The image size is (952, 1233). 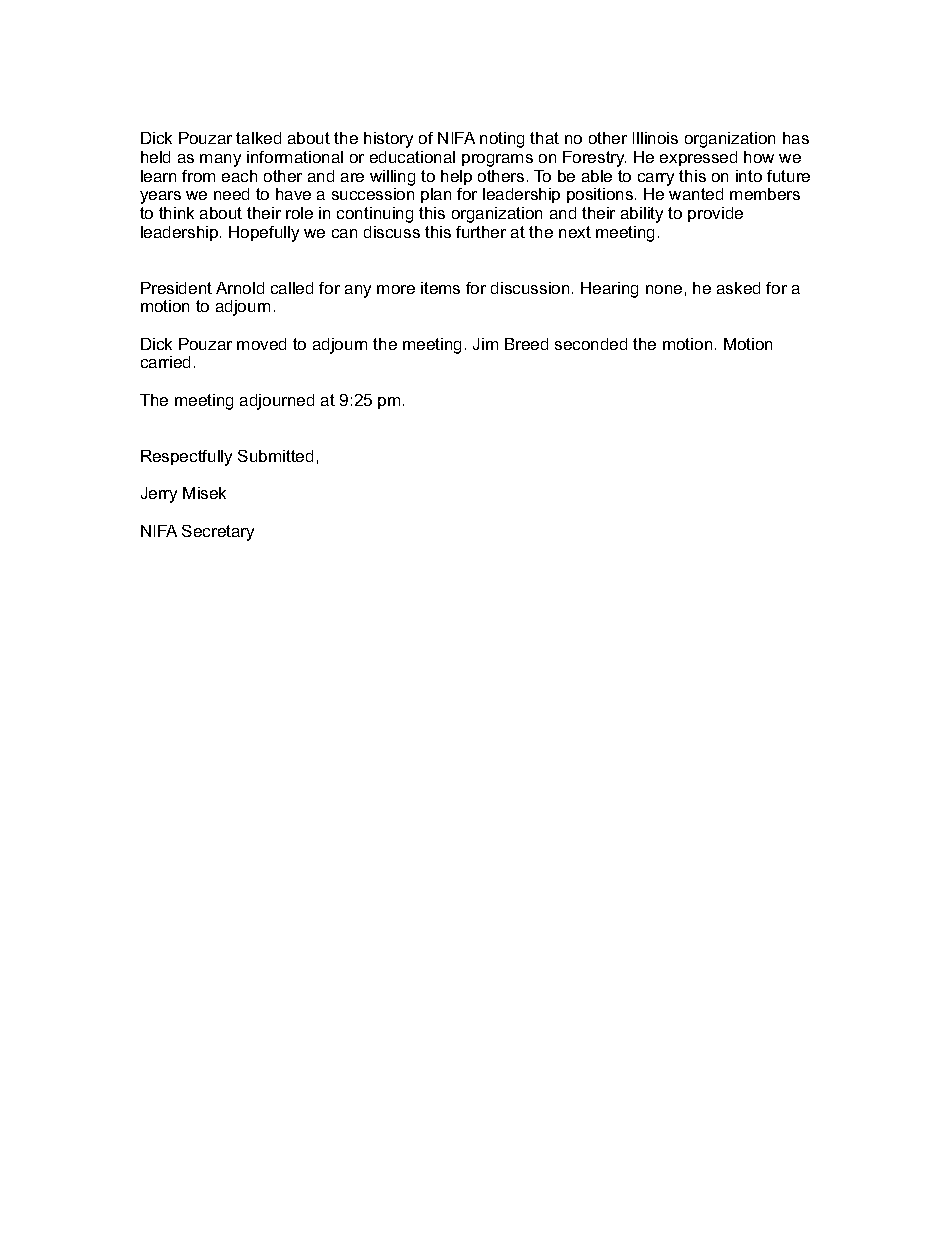 What do you see at coordinates (591, 344) in the image?
I see `seconded` at bounding box center [591, 344].
